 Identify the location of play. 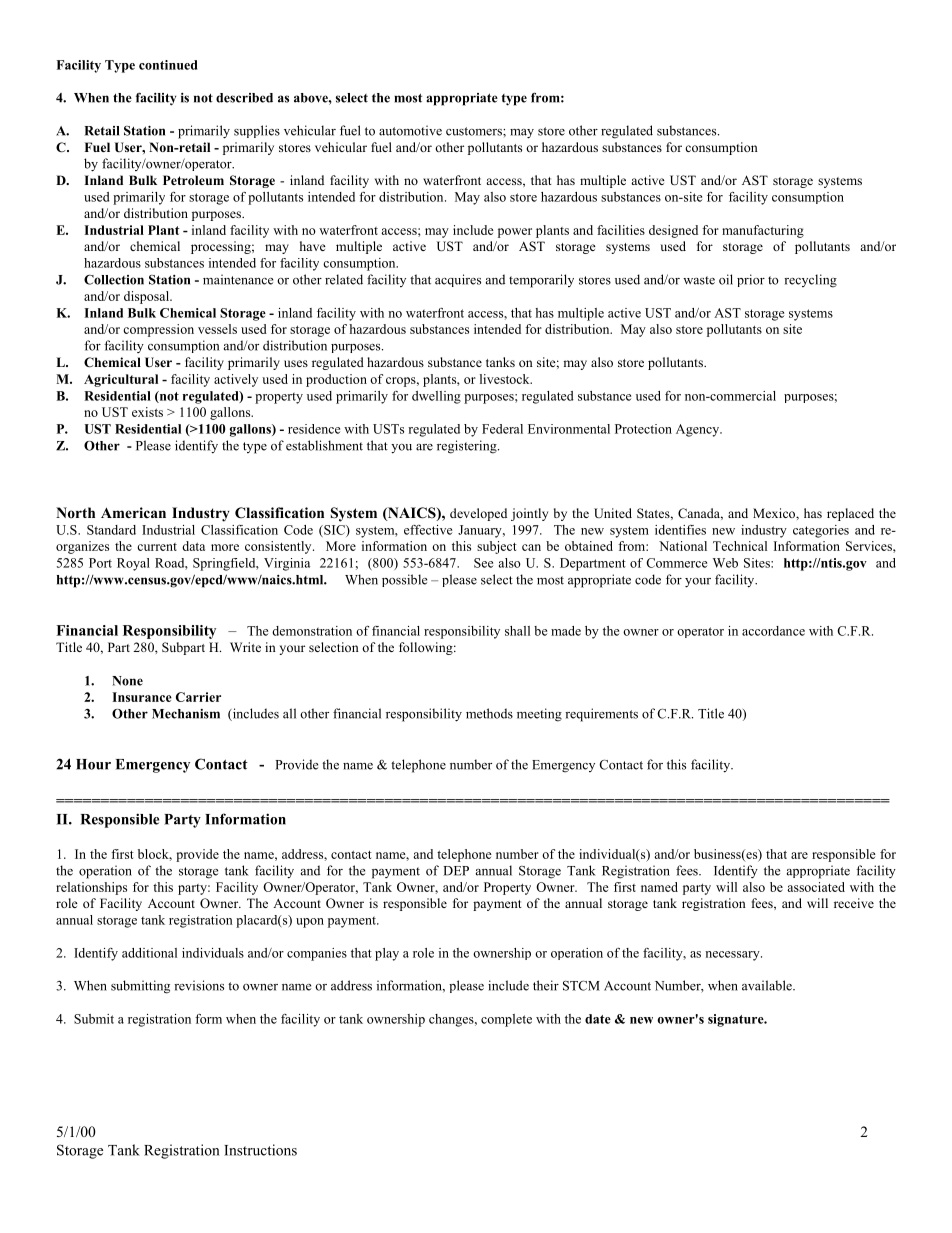
(387, 954).
